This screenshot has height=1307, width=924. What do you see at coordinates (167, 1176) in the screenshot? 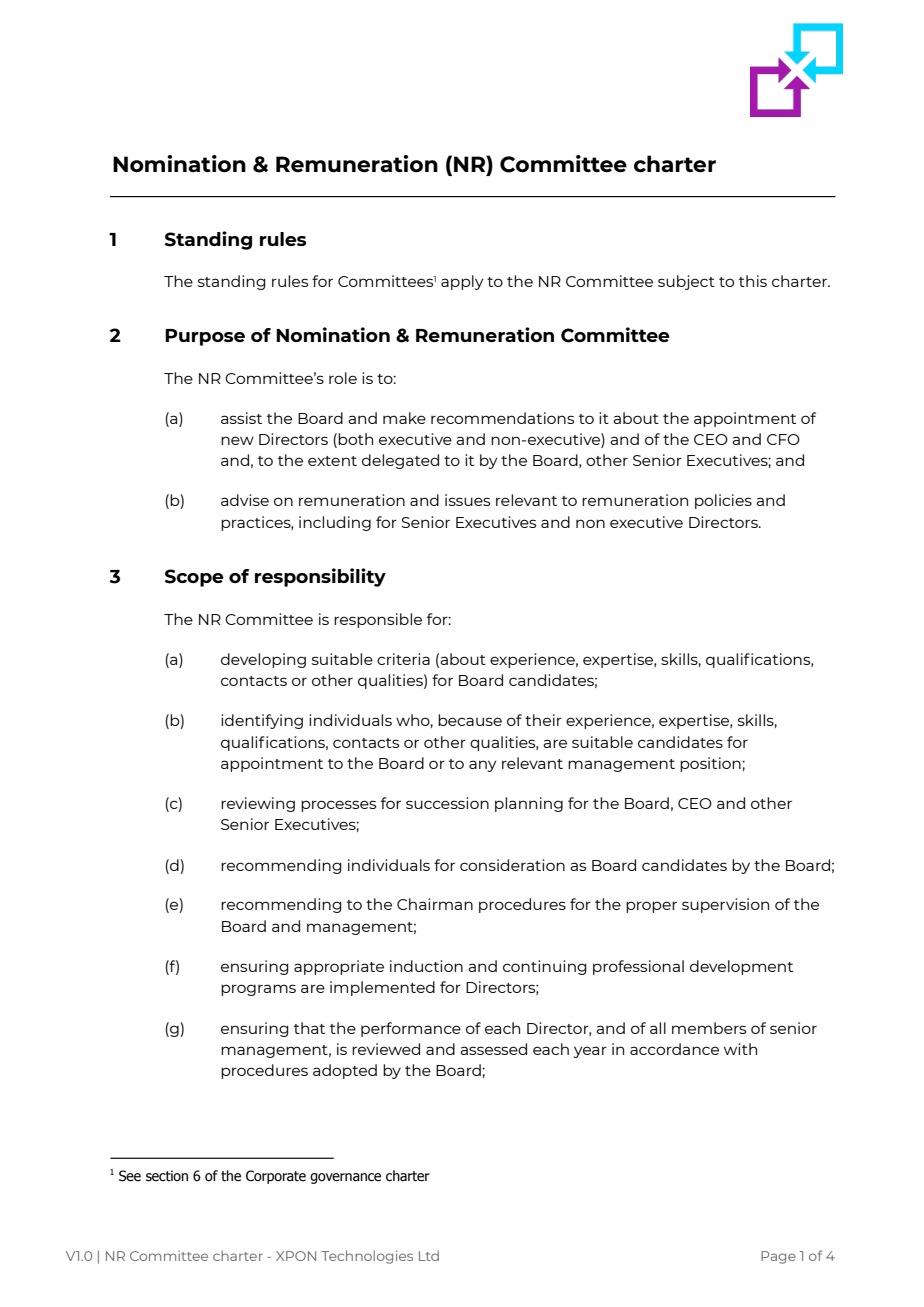
I see `section` at bounding box center [167, 1176].
